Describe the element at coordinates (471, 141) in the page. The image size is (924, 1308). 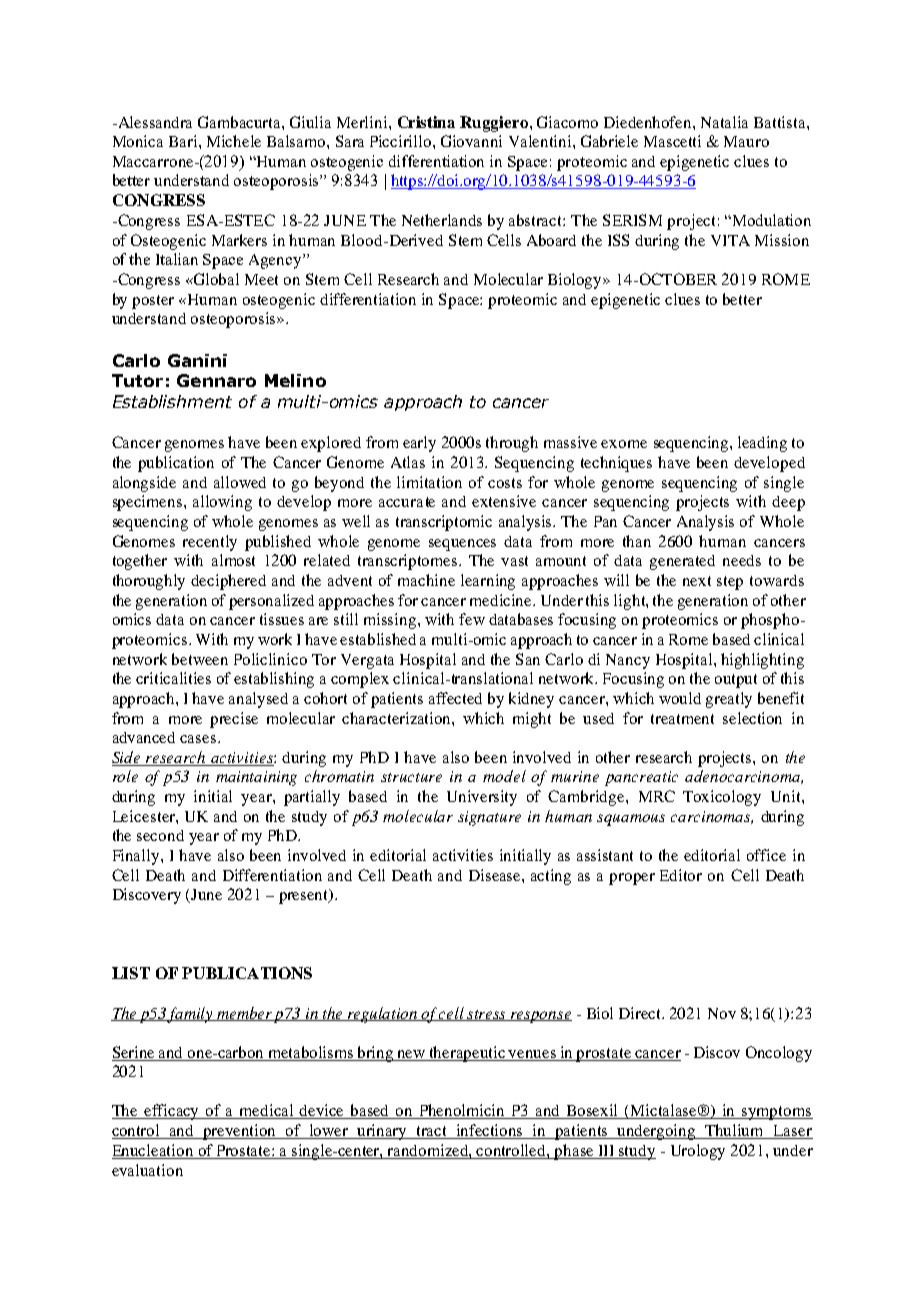
I see `Giovanni` at that location.
